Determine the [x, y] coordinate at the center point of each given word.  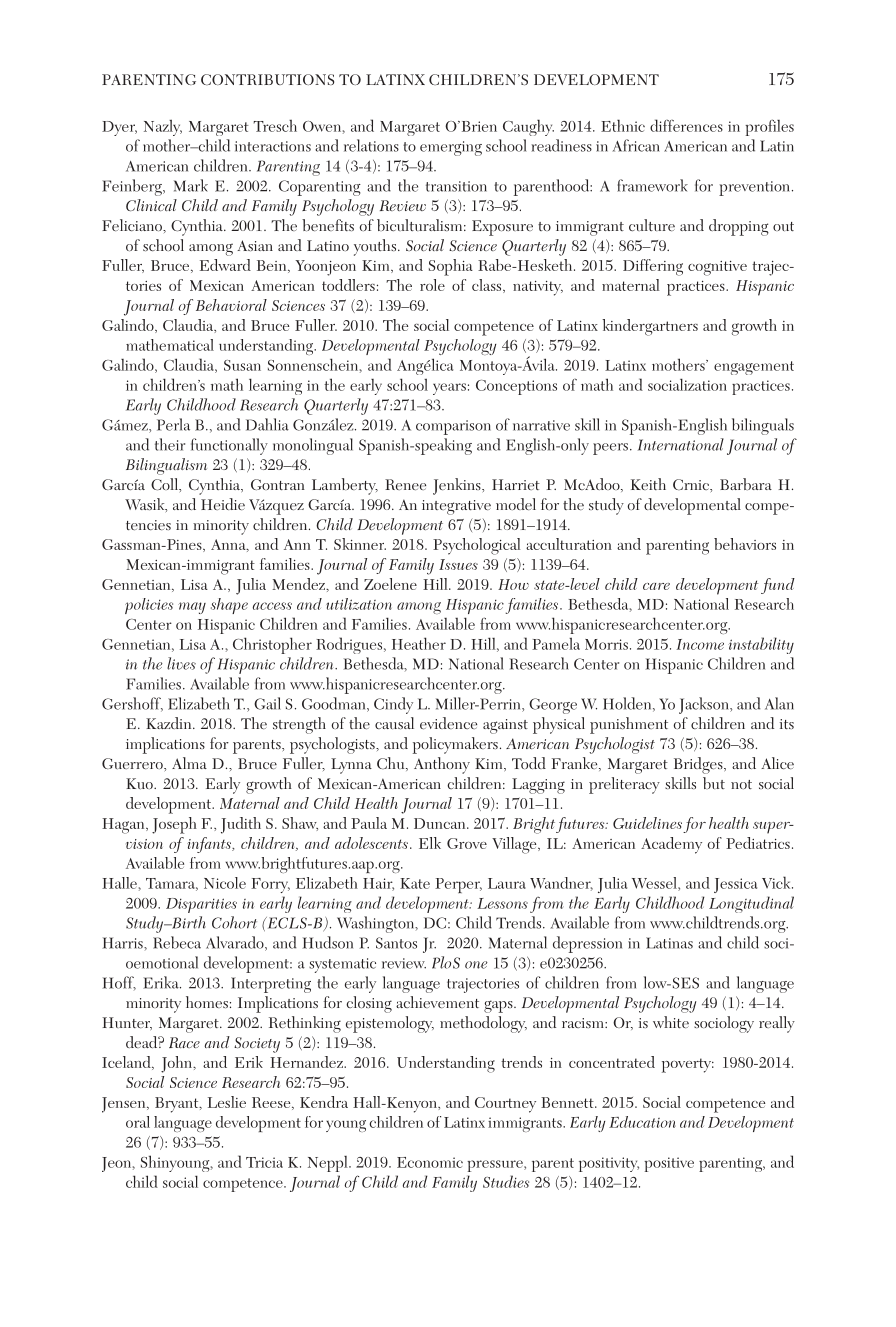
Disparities [201, 905]
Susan [242, 365]
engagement [754, 368]
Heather [419, 643]
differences [686, 125]
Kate [415, 883]
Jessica [735, 885]
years [449, 389]
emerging [451, 148]
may [192, 608]
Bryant [178, 1105]
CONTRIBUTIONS [267, 79]
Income [700, 644]
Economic [430, 1162]
